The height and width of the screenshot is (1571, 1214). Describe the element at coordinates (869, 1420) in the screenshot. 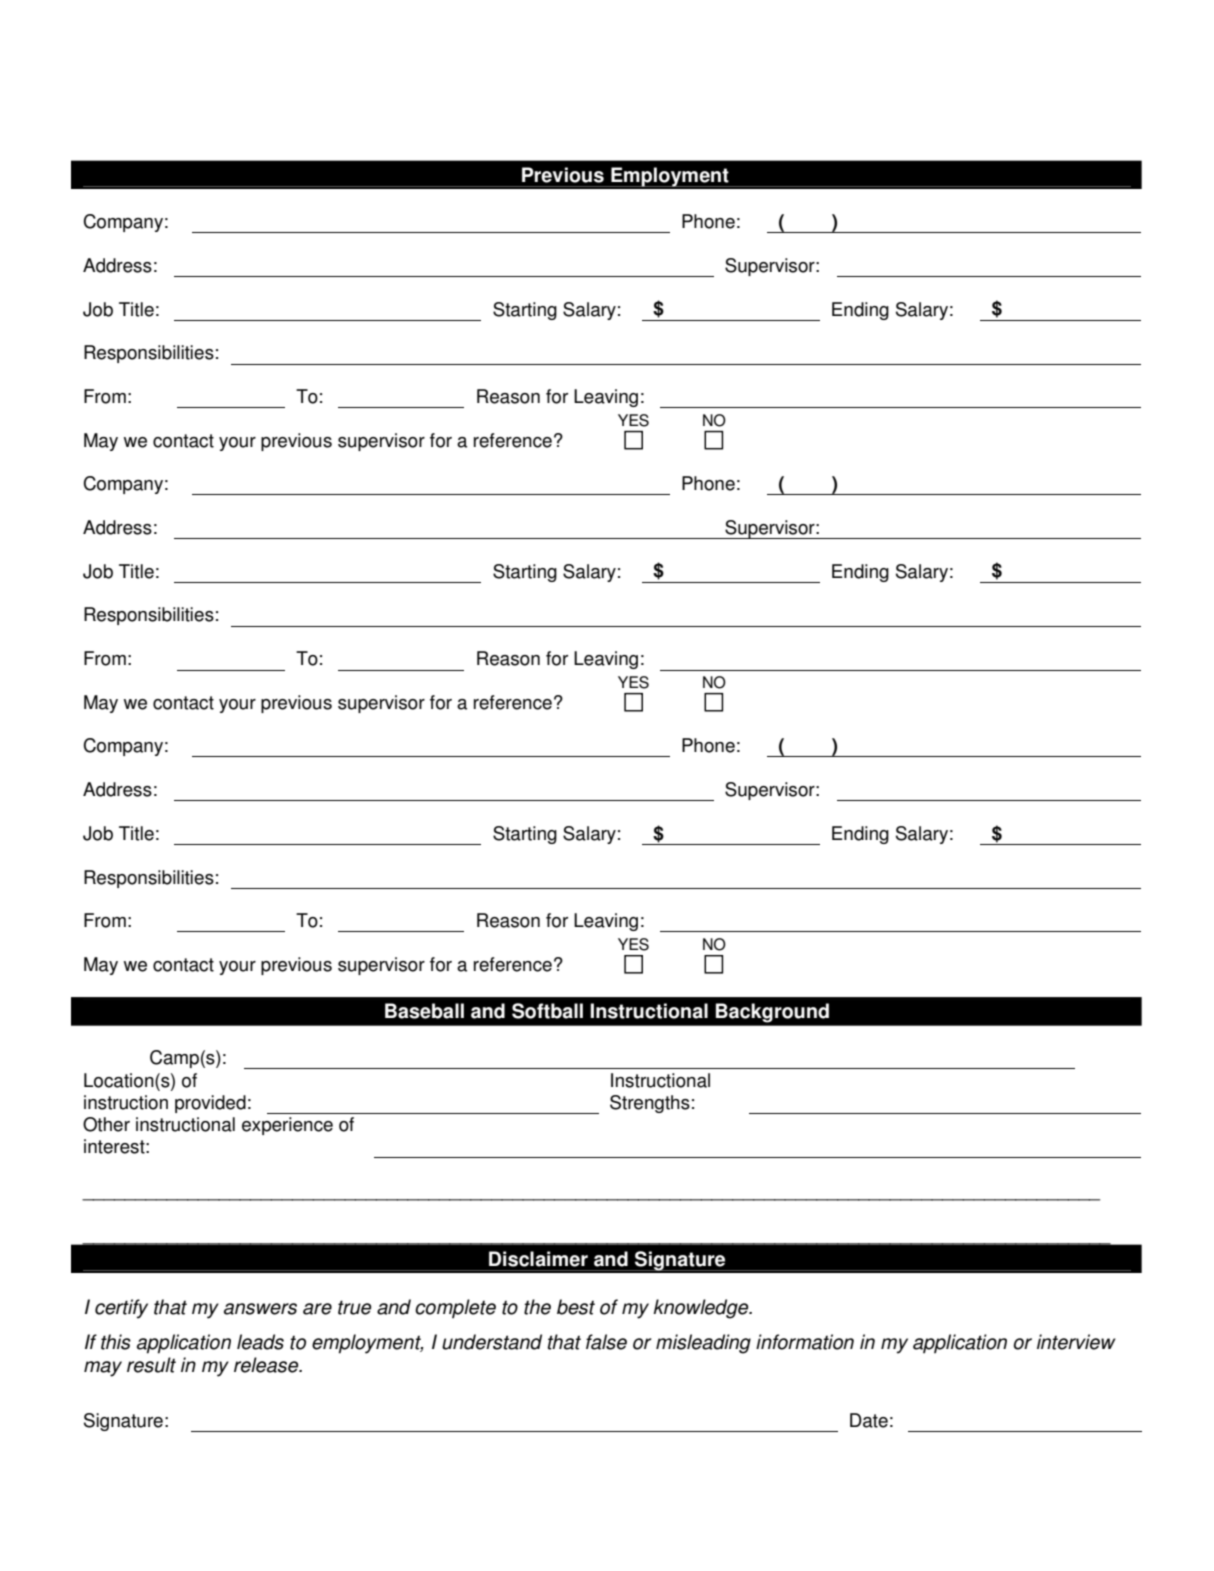

I see `Date` at that location.
